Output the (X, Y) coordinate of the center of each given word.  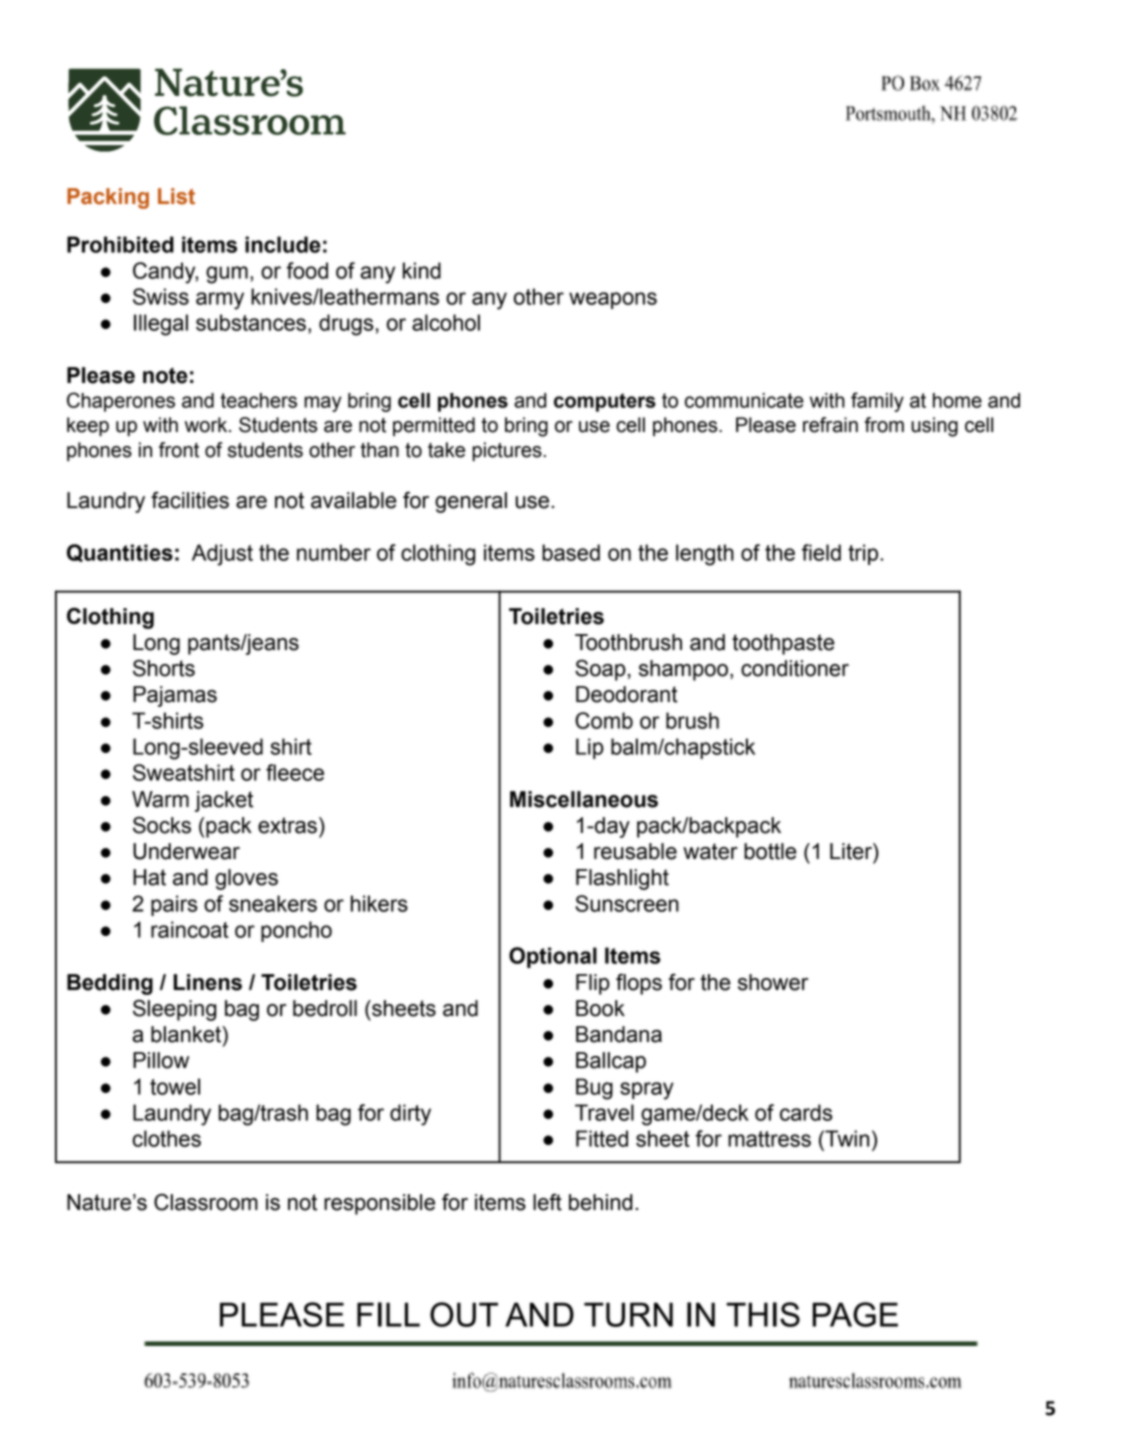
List (176, 196)
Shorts (164, 668)
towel (175, 1086)
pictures (508, 451)
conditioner (795, 668)
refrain (830, 425)
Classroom (206, 1202)
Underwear (186, 851)
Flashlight (622, 879)
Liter (852, 851)
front (179, 450)
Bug (594, 1089)
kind (422, 270)
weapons (613, 300)
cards (806, 1112)
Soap (600, 670)
